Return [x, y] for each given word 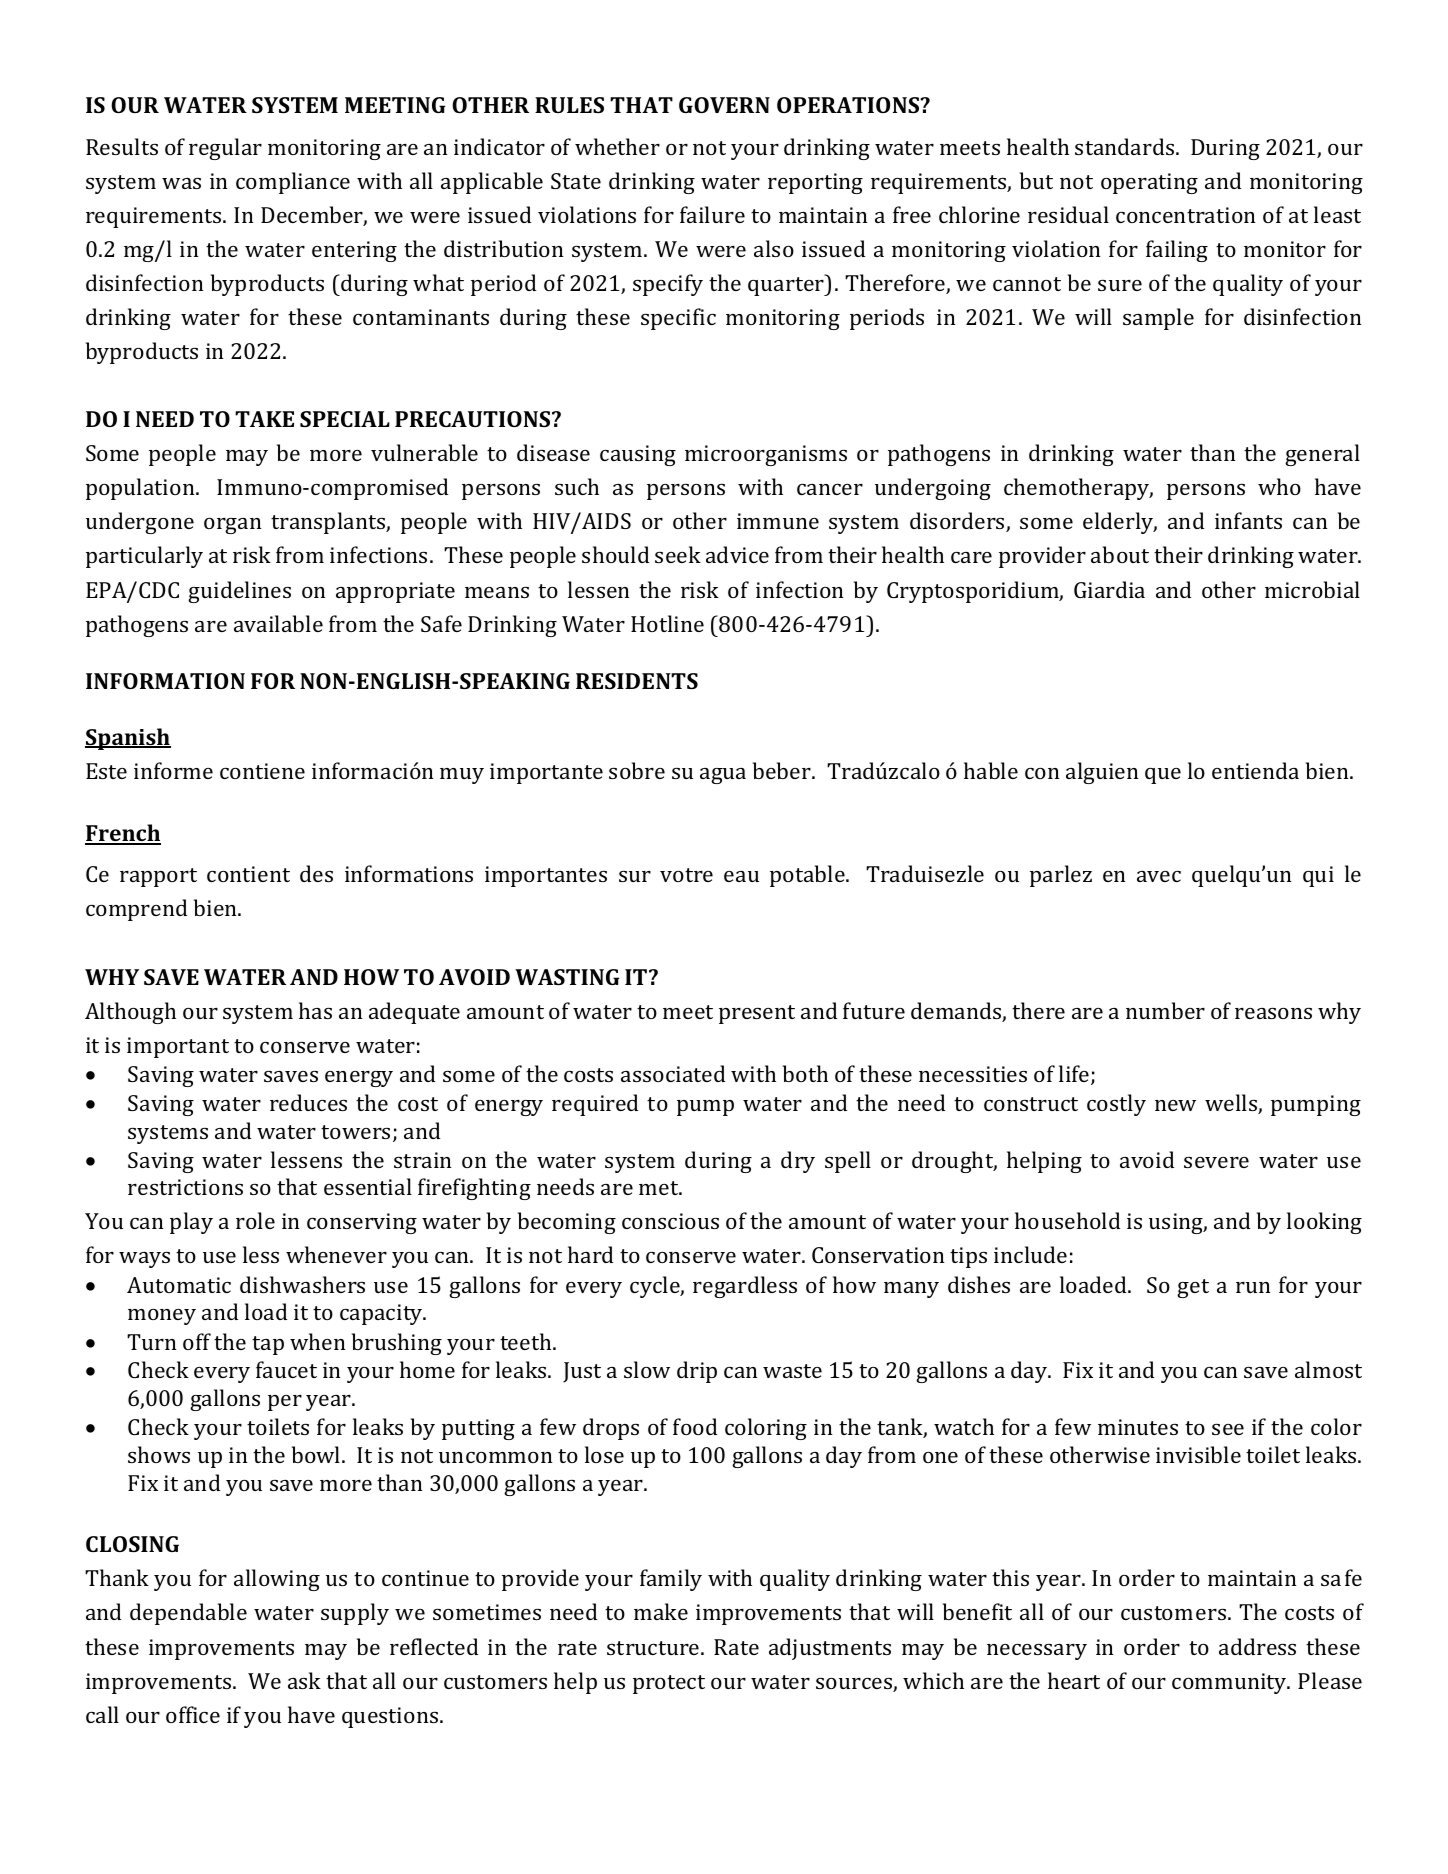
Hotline [667, 623]
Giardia [1109, 589]
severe [1216, 1162]
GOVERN [724, 105]
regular [225, 149]
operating [1149, 183]
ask [304, 1680]
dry [798, 1162]
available [278, 623]
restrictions [185, 1187]
